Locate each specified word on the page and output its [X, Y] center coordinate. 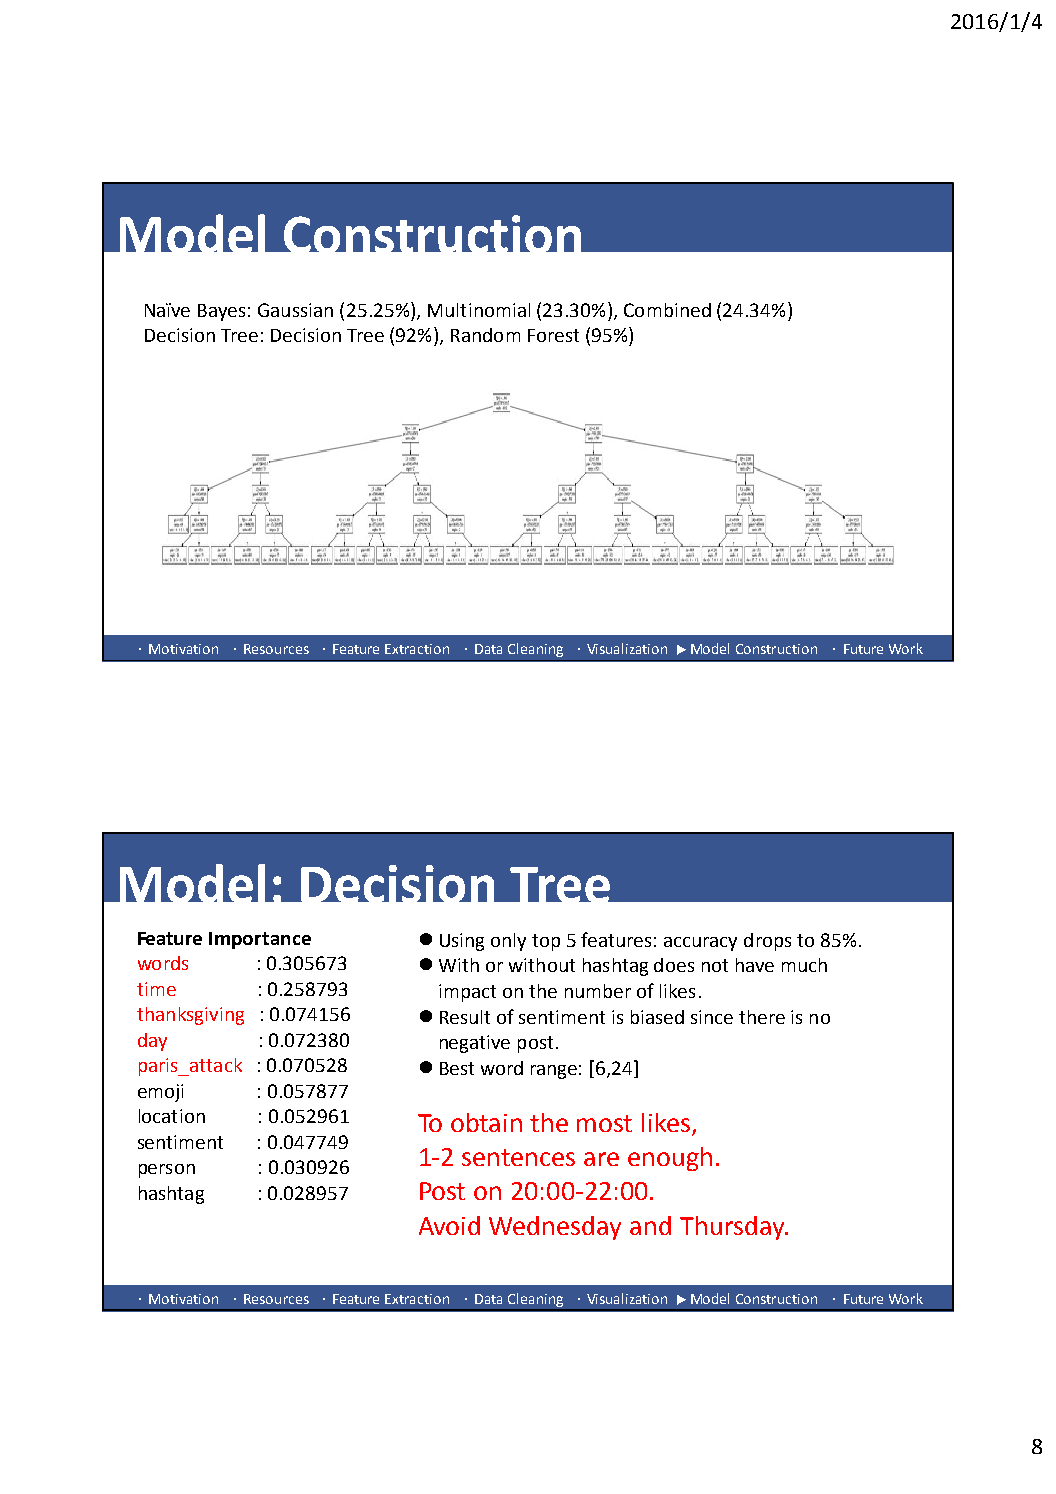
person [167, 1171]
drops [767, 942]
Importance [260, 940]
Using [462, 942]
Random [485, 335]
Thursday [733, 1228]
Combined [667, 310]
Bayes [221, 312]
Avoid [449, 1225]
